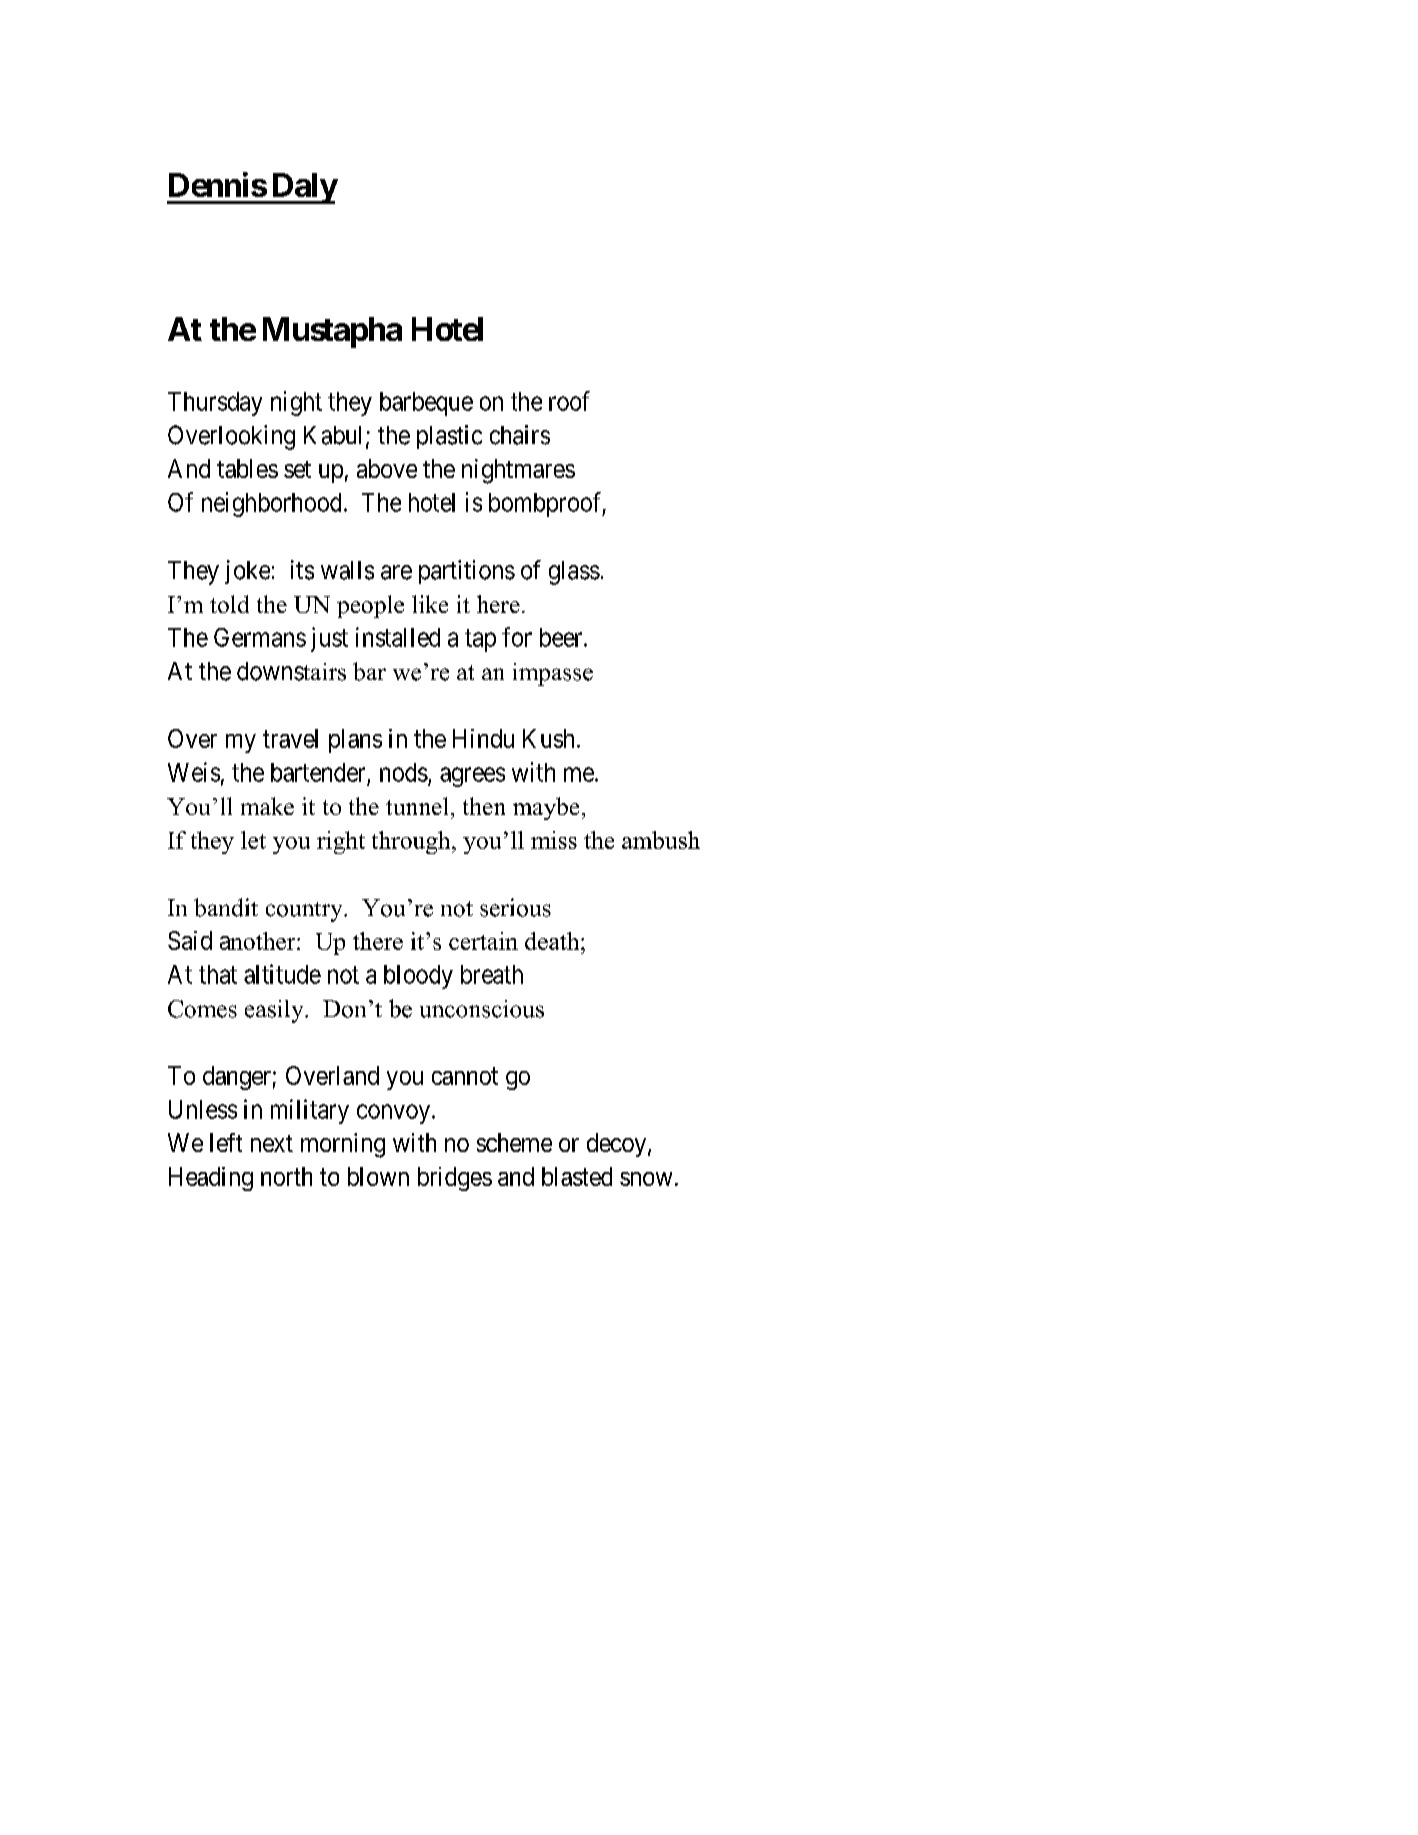  What do you see at coordinates (455, 1179) in the screenshot?
I see `bridges` at bounding box center [455, 1179].
